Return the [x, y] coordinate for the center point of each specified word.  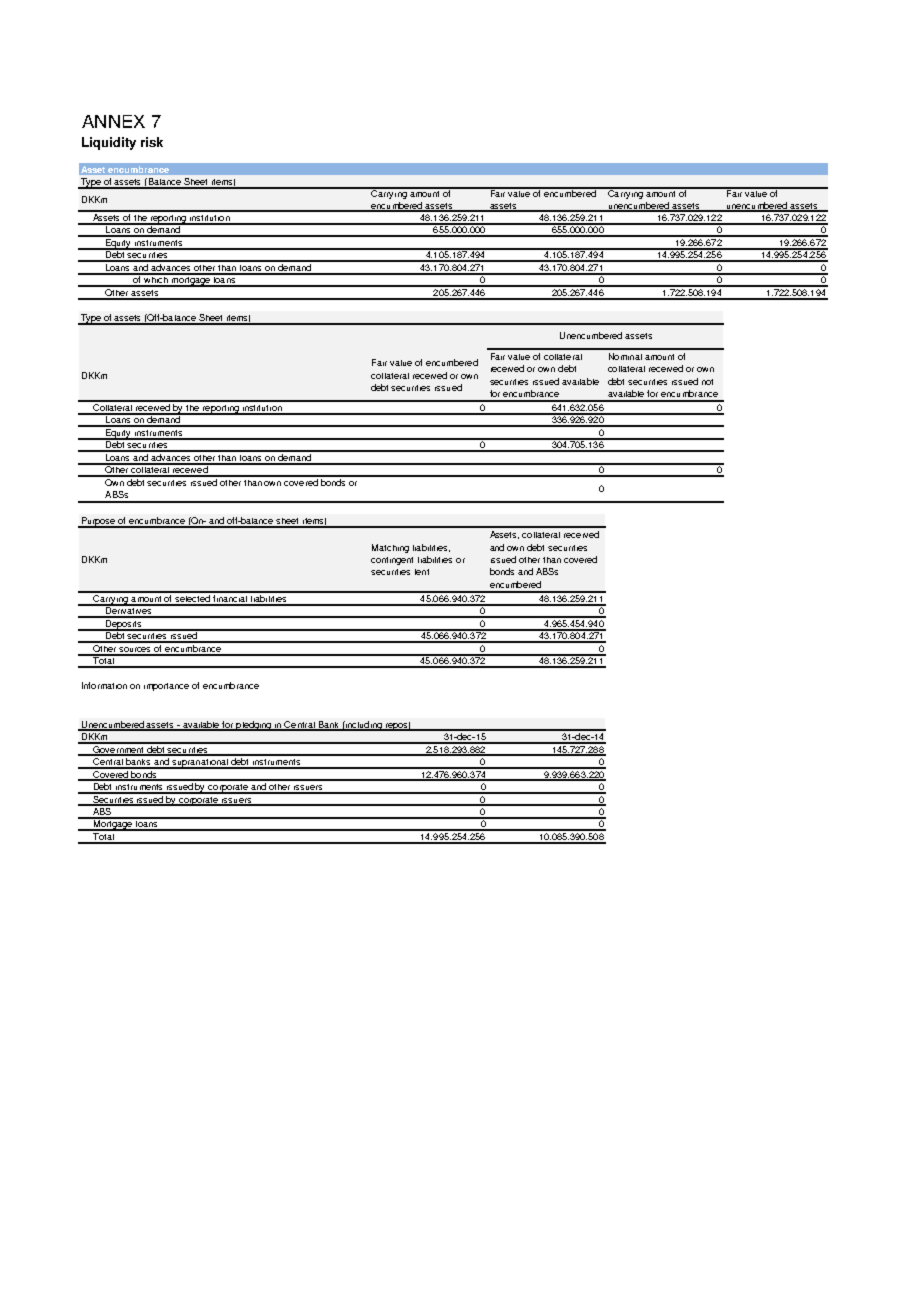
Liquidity [109, 143]
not [707, 382]
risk [152, 142]
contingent [392, 561]
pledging [254, 726]
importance [166, 687]
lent [422, 572]
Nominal [625, 356]
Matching [390, 548]
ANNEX [113, 121]
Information [104, 685]
